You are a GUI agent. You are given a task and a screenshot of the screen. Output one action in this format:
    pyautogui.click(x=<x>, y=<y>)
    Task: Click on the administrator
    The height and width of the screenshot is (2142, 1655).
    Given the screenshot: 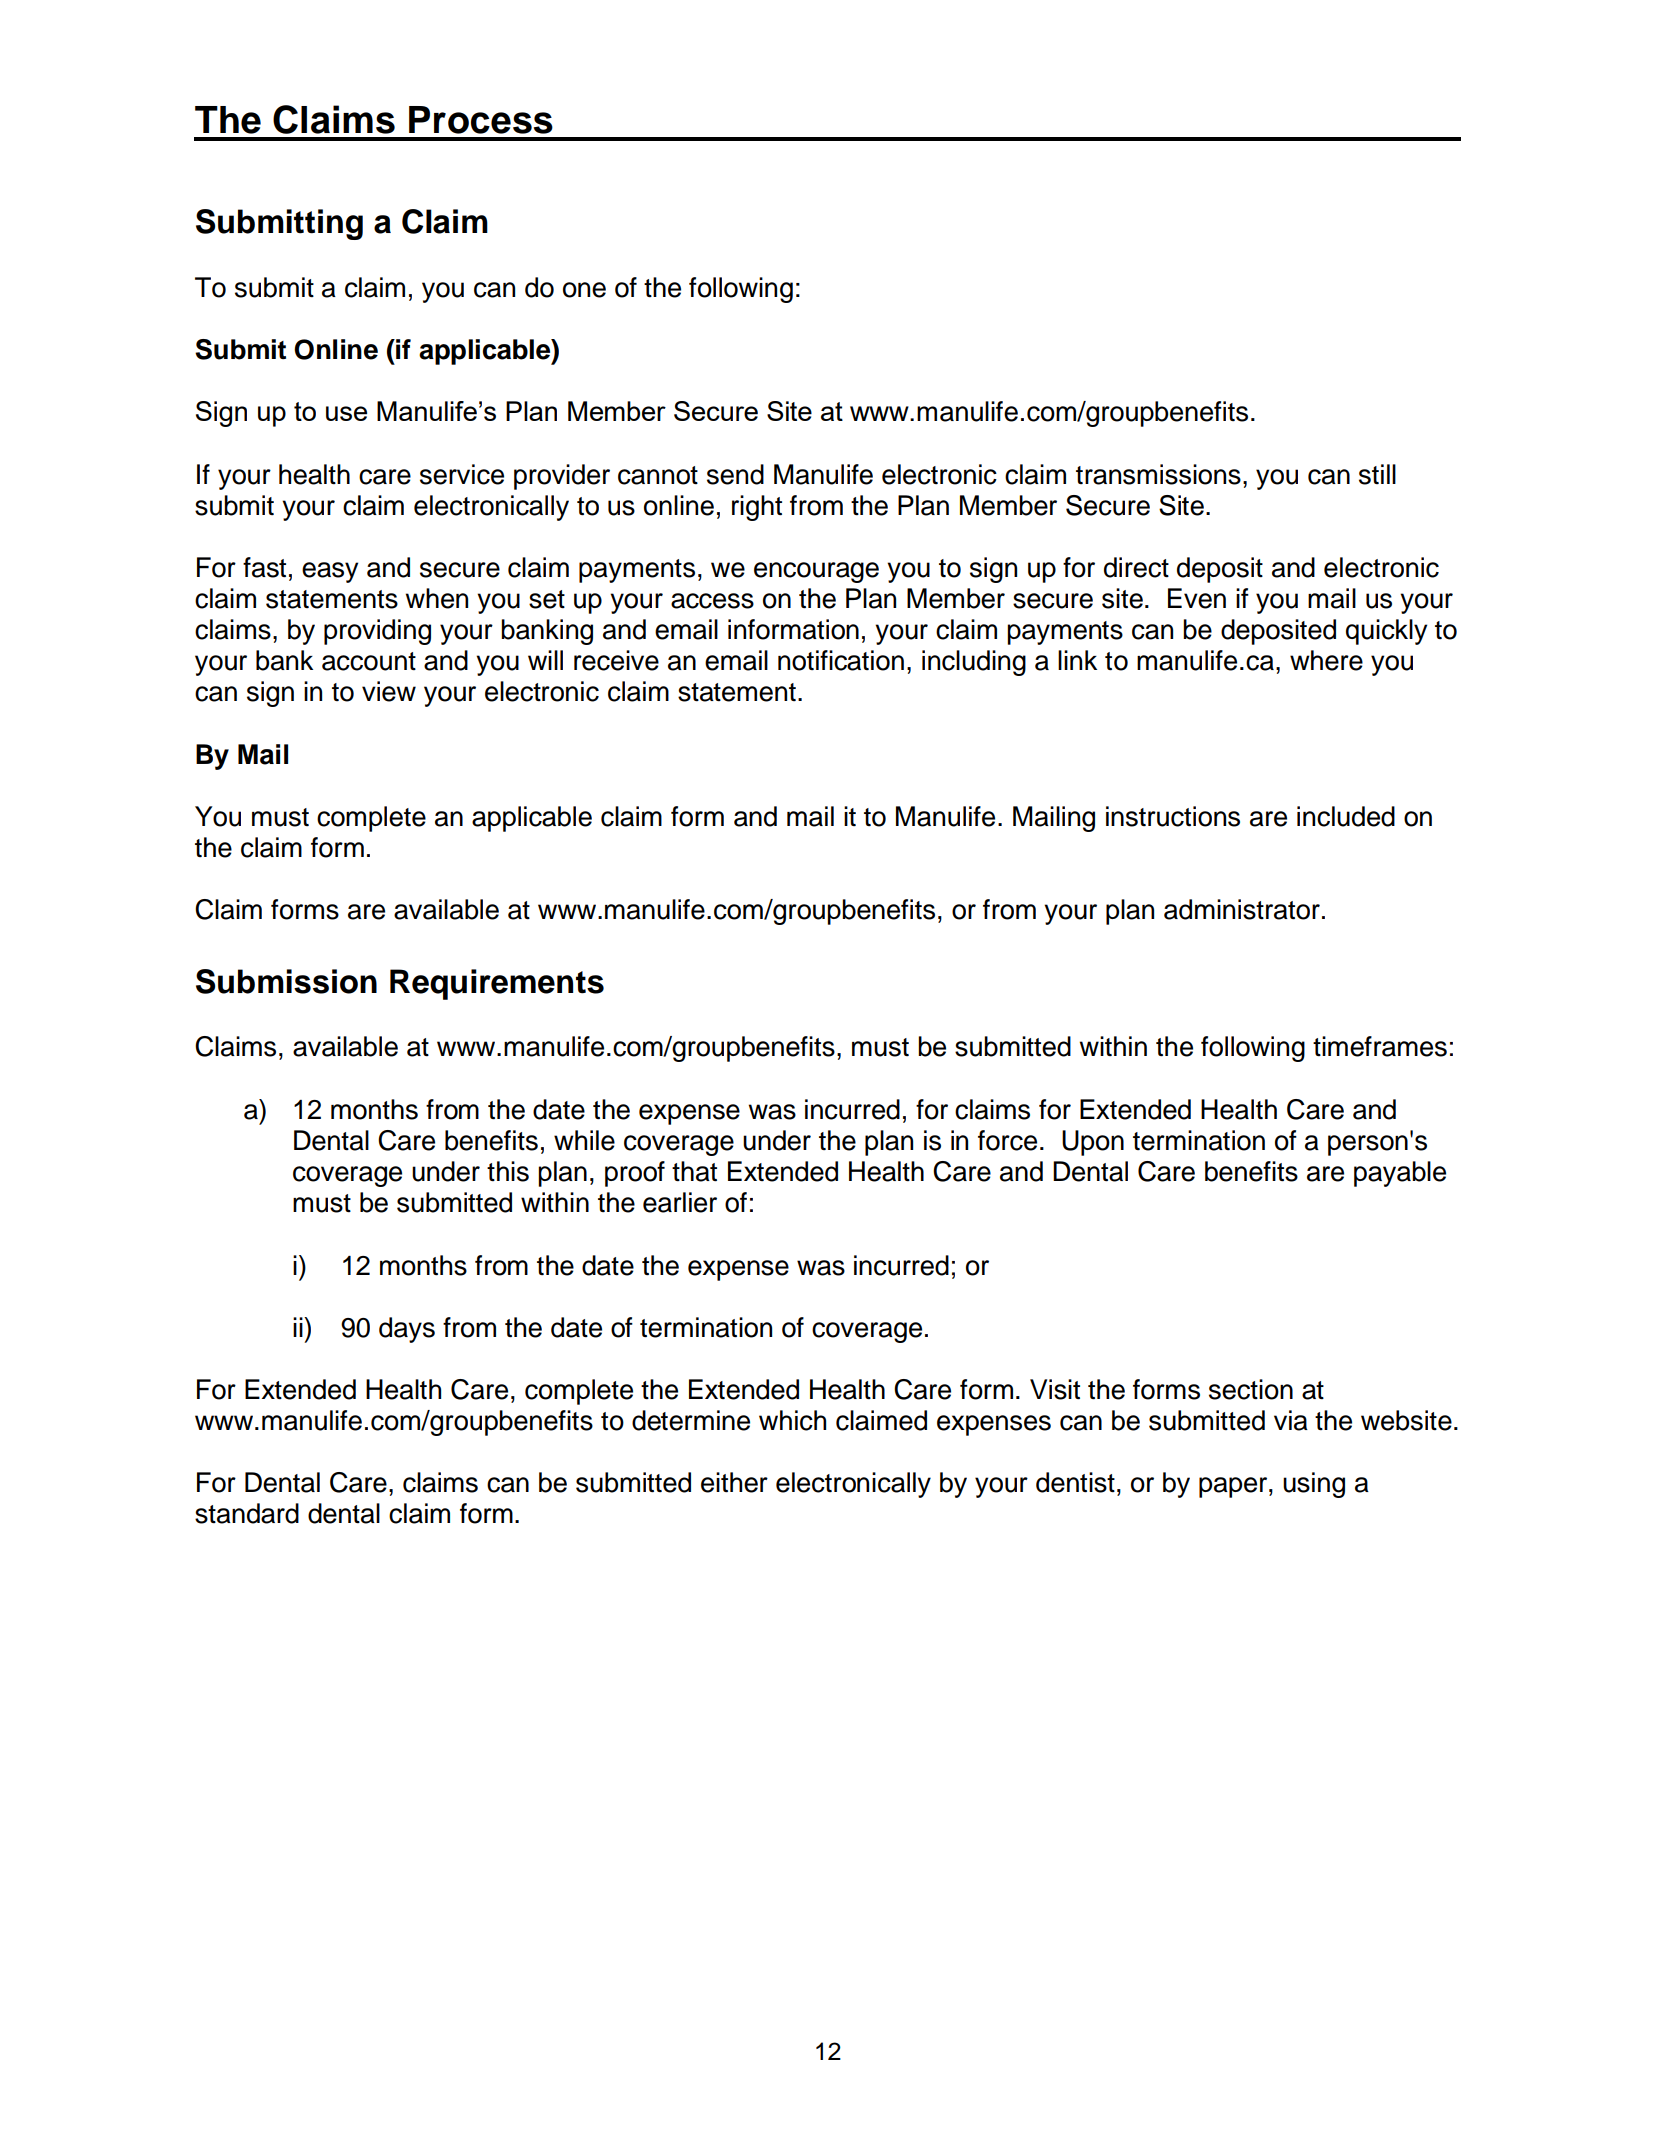 What is the action you would take?
    pyautogui.click(x=1242, y=909)
